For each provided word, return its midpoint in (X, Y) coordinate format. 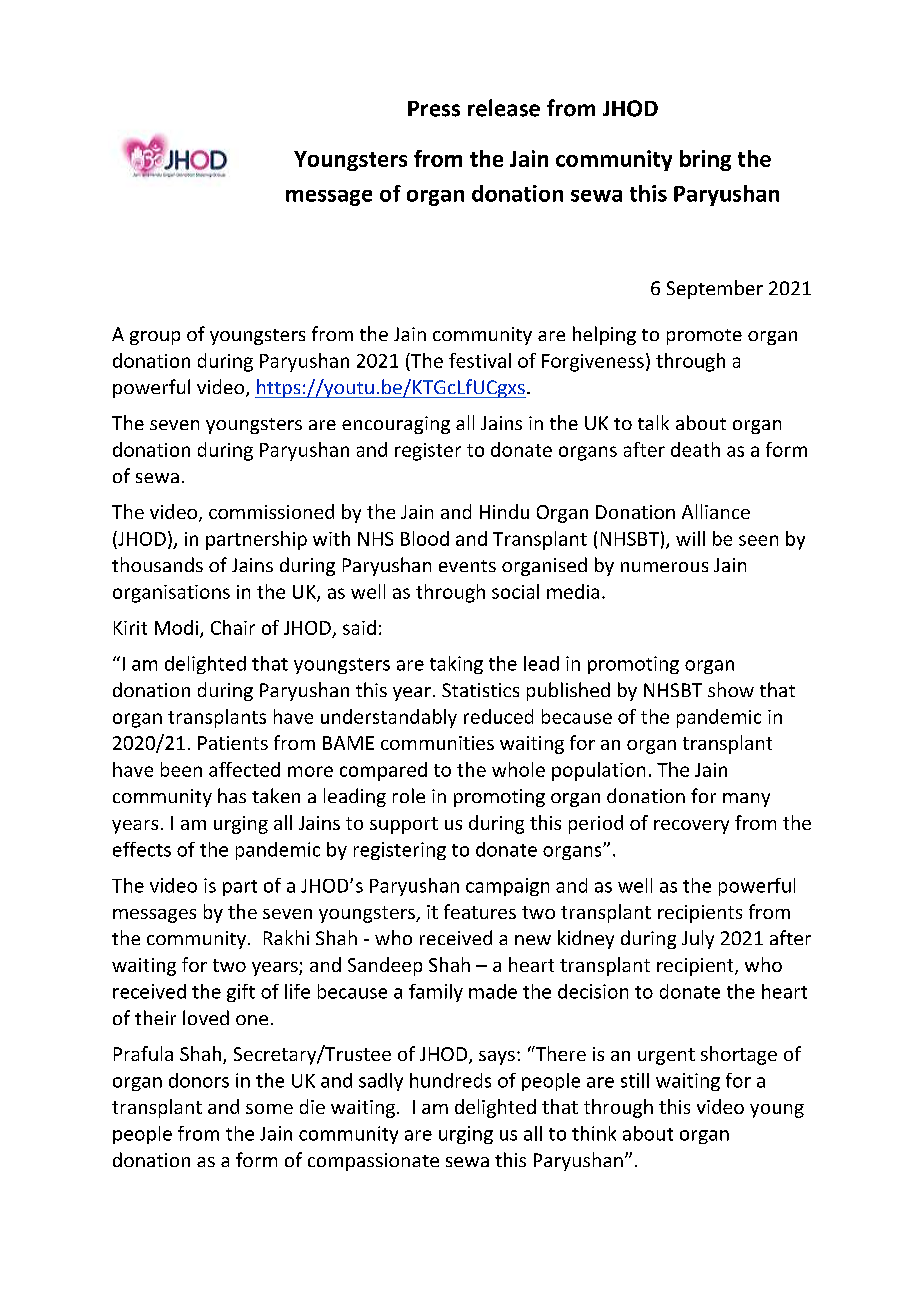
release (504, 108)
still (635, 1080)
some (269, 1109)
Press (434, 109)
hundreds (450, 1080)
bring (705, 160)
